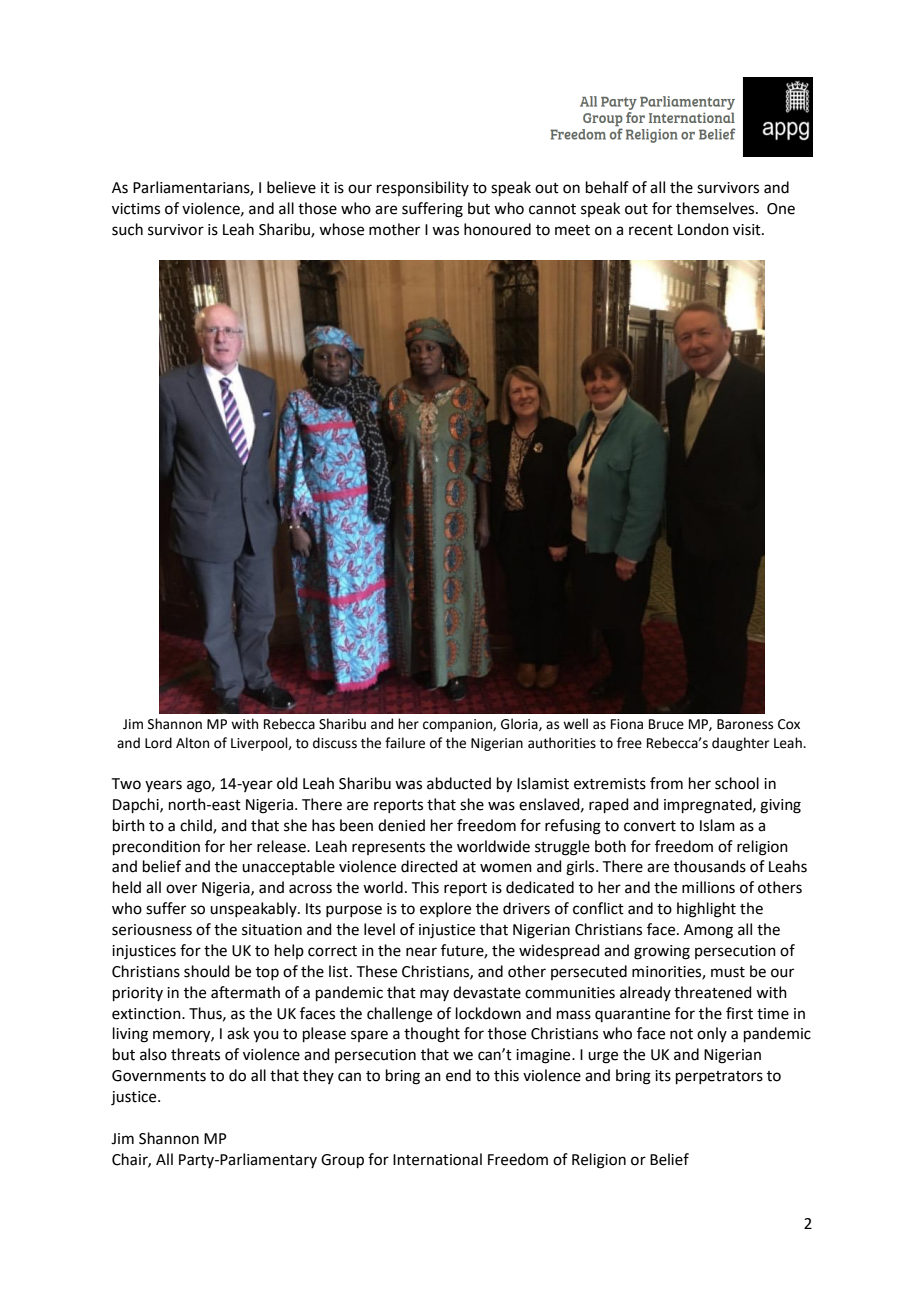 The height and width of the document is (1309, 924). I want to click on honoured, so click(497, 229).
